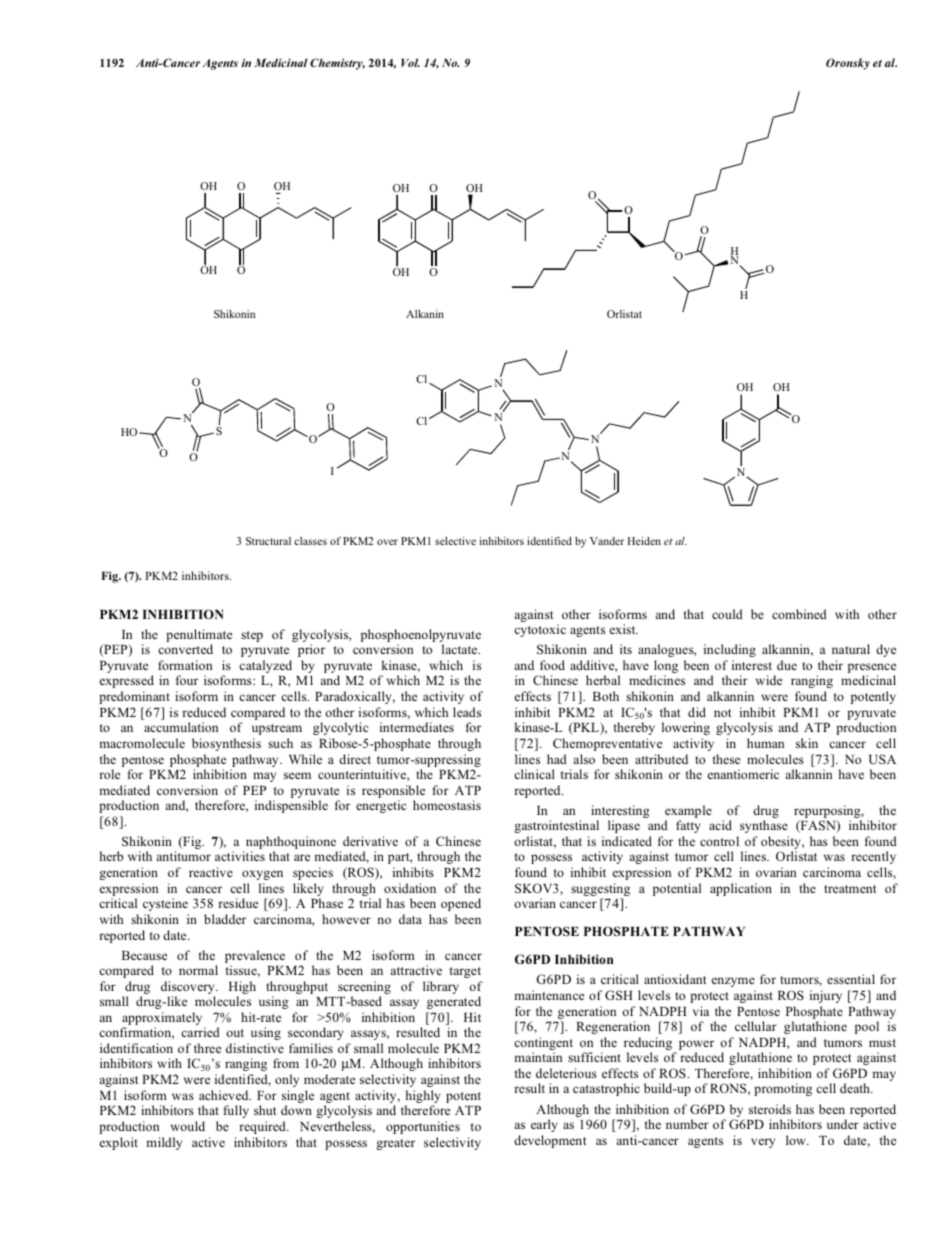 The image size is (952, 1233). What do you see at coordinates (544, 1125) in the screenshot?
I see `early` at bounding box center [544, 1125].
